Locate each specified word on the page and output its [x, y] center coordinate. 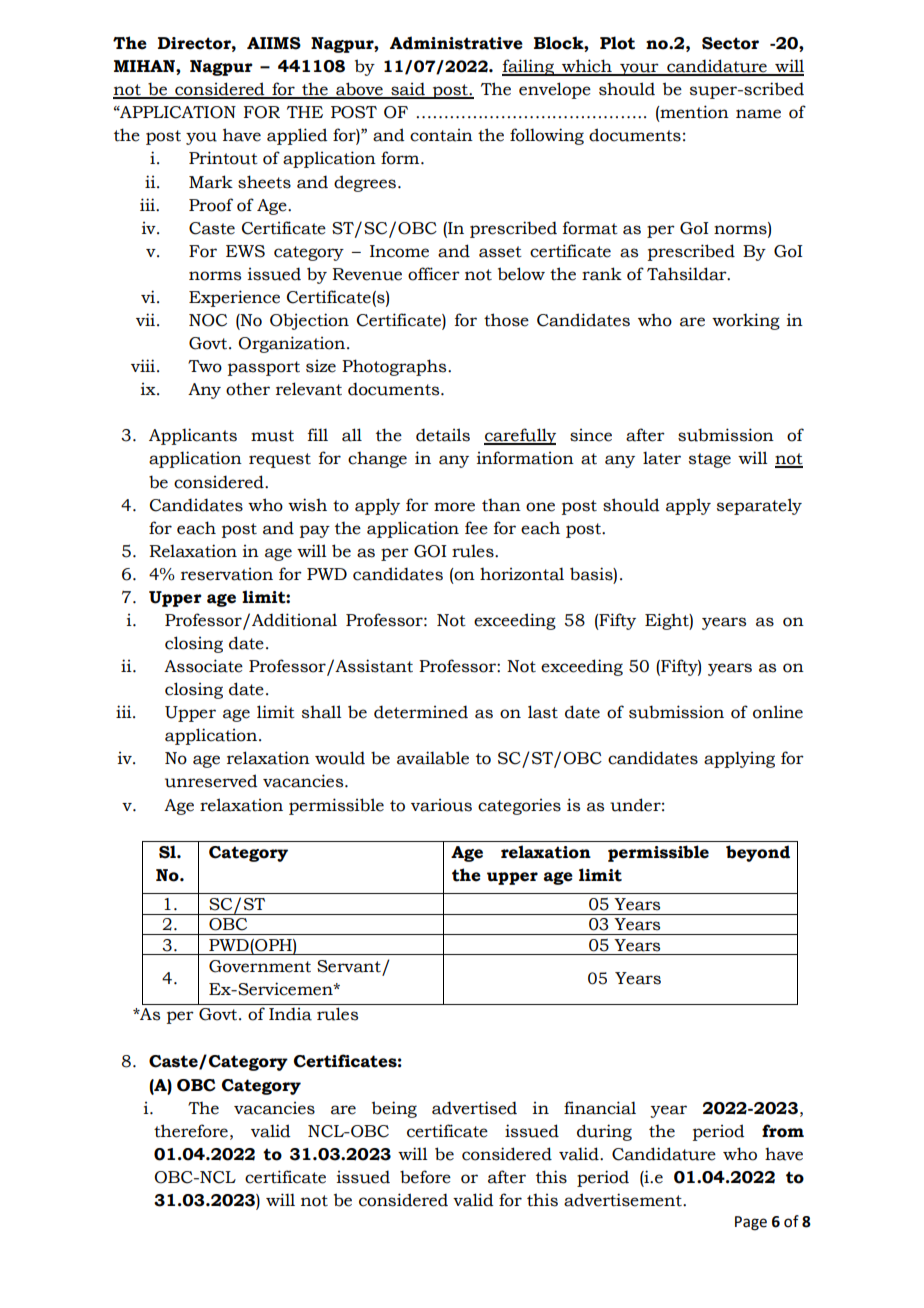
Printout [223, 158]
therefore [191, 1131]
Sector [730, 43]
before [425, 1177]
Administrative [456, 43]
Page [751, 1223]
